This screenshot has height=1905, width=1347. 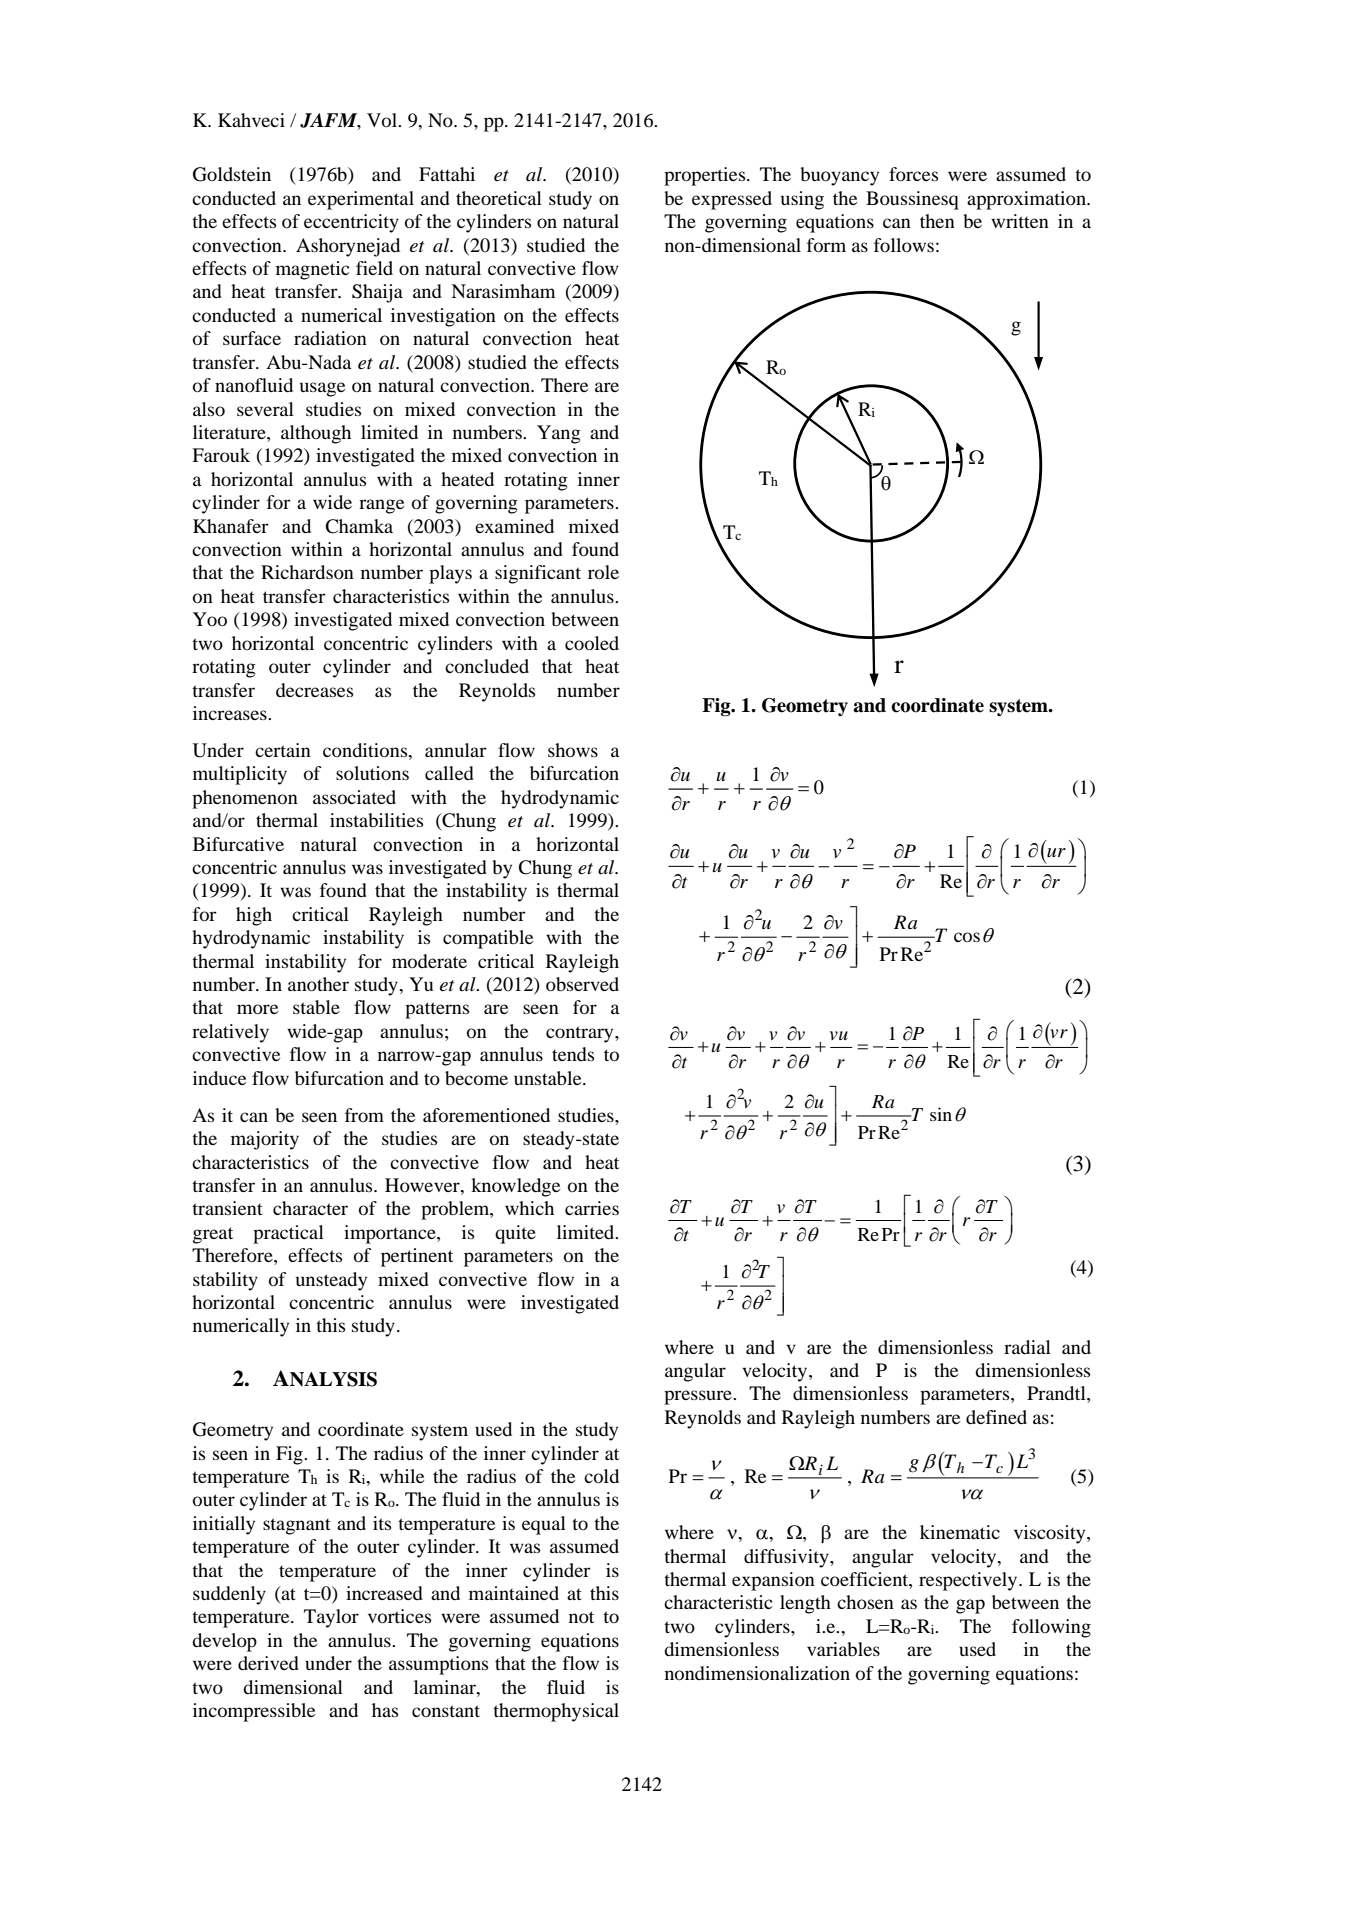 What do you see at coordinates (904, 245) in the screenshot?
I see `follows` at bounding box center [904, 245].
